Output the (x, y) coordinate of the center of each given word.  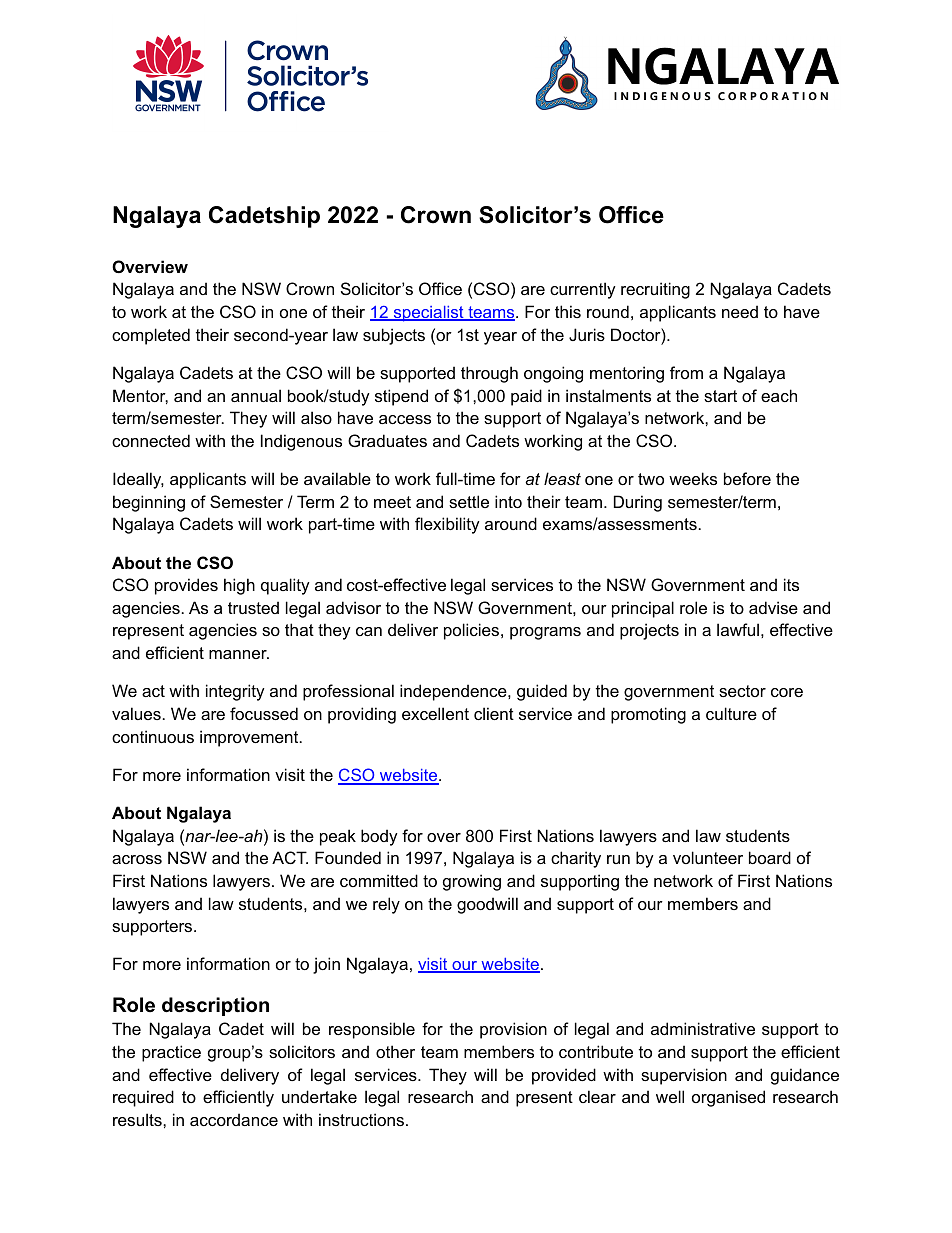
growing (472, 882)
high (239, 586)
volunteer (708, 857)
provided (564, 1076)
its (791, 584)
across (137, 859)
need (740, 311)
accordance (234, 1119)
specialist (428, 314)
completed (151, 336)
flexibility (447, 525)
